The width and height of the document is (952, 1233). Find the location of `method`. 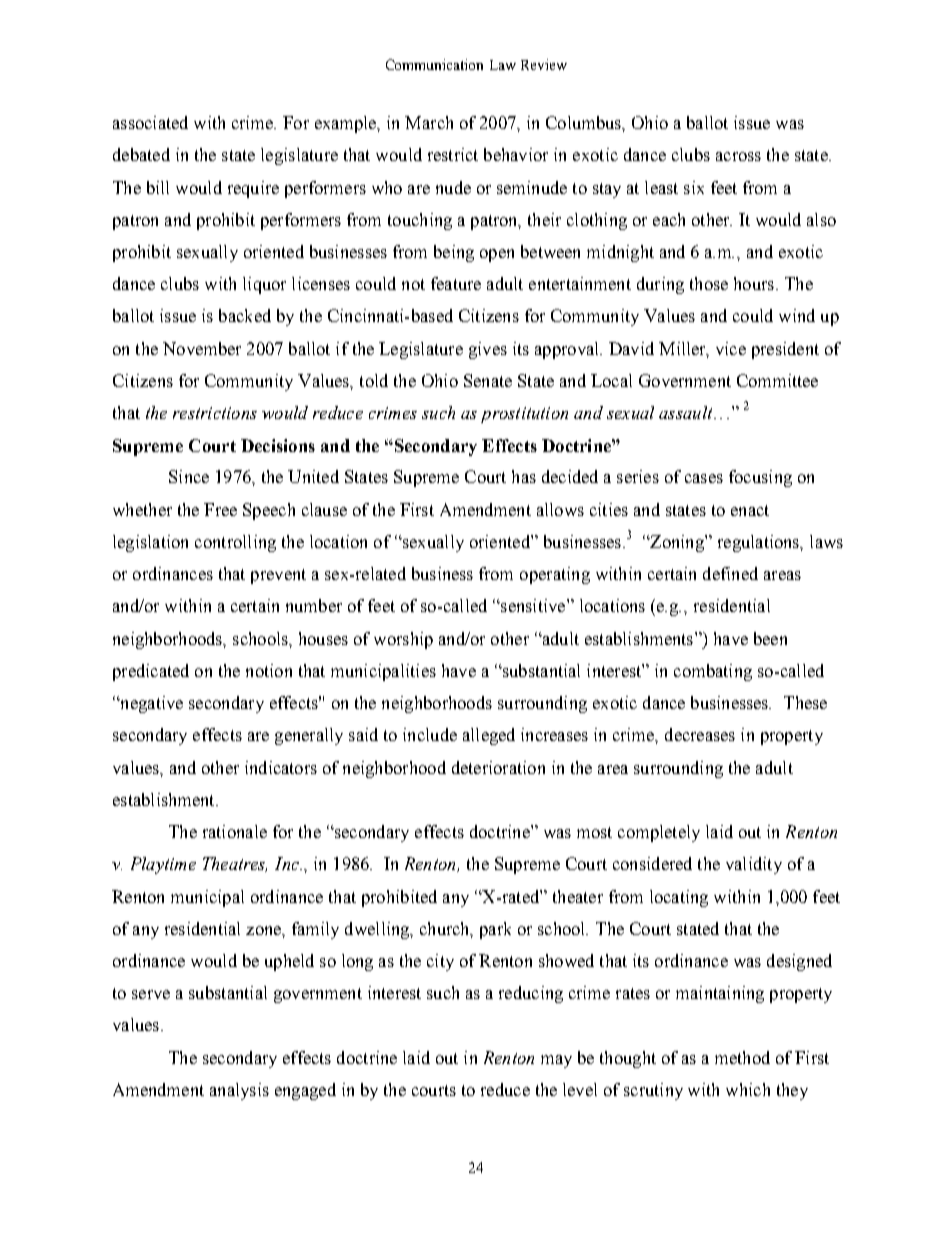

method is located at coordinates (742, 1057).
